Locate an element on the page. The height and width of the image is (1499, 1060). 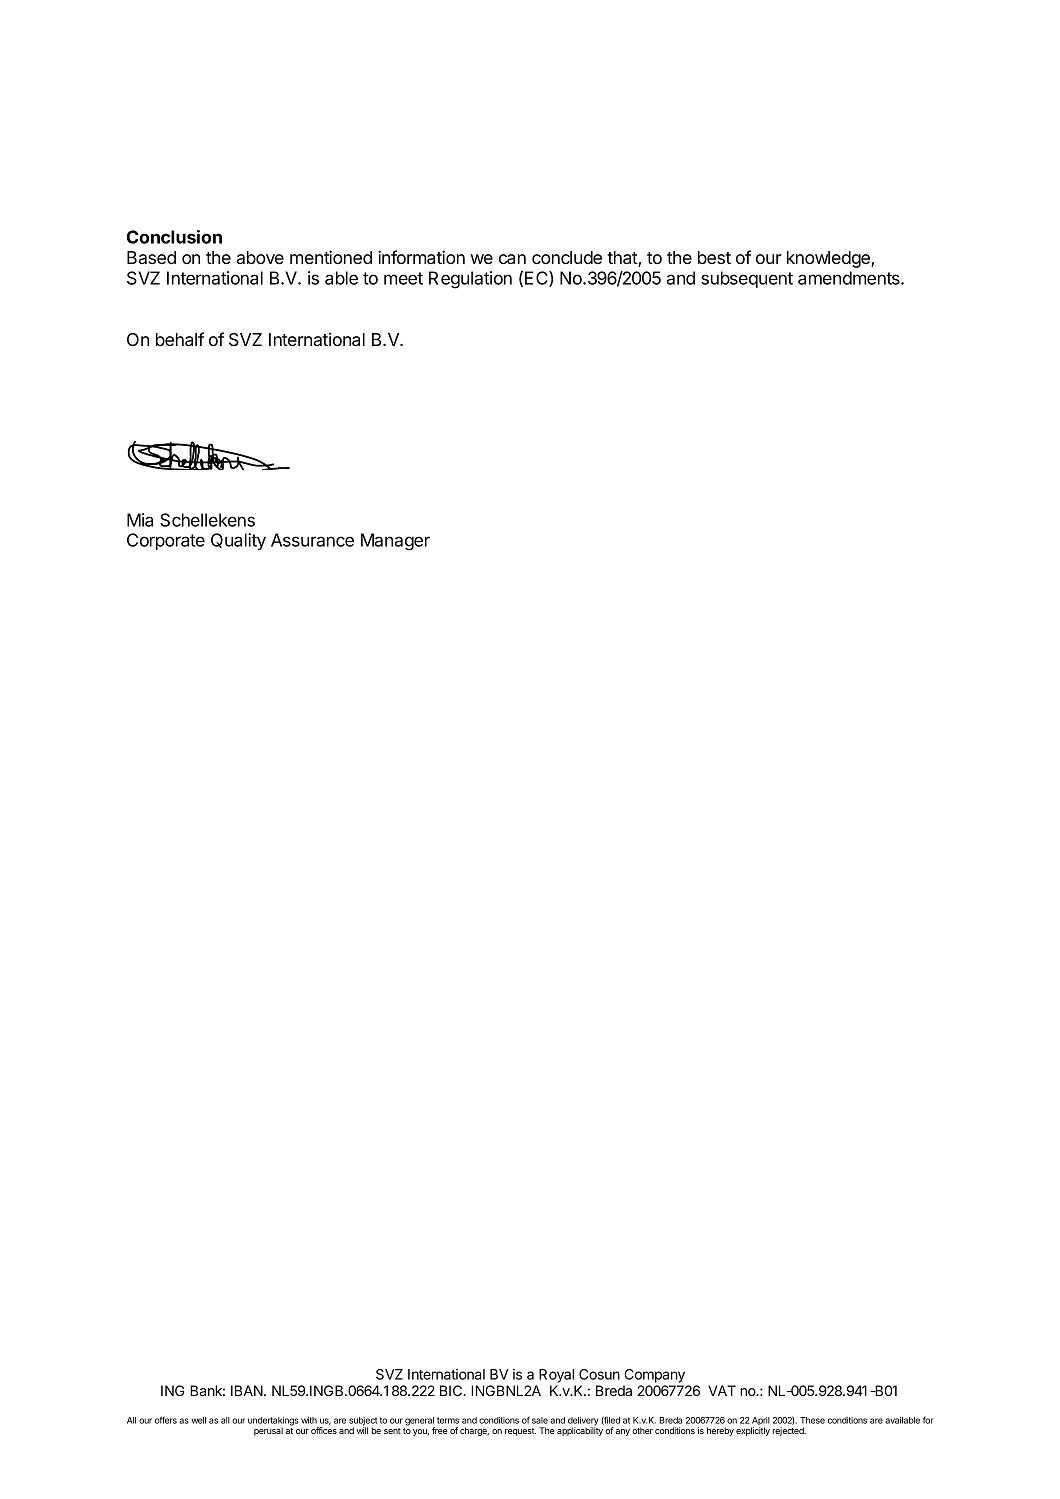
subsequent is located at coordinates (747, 279).
